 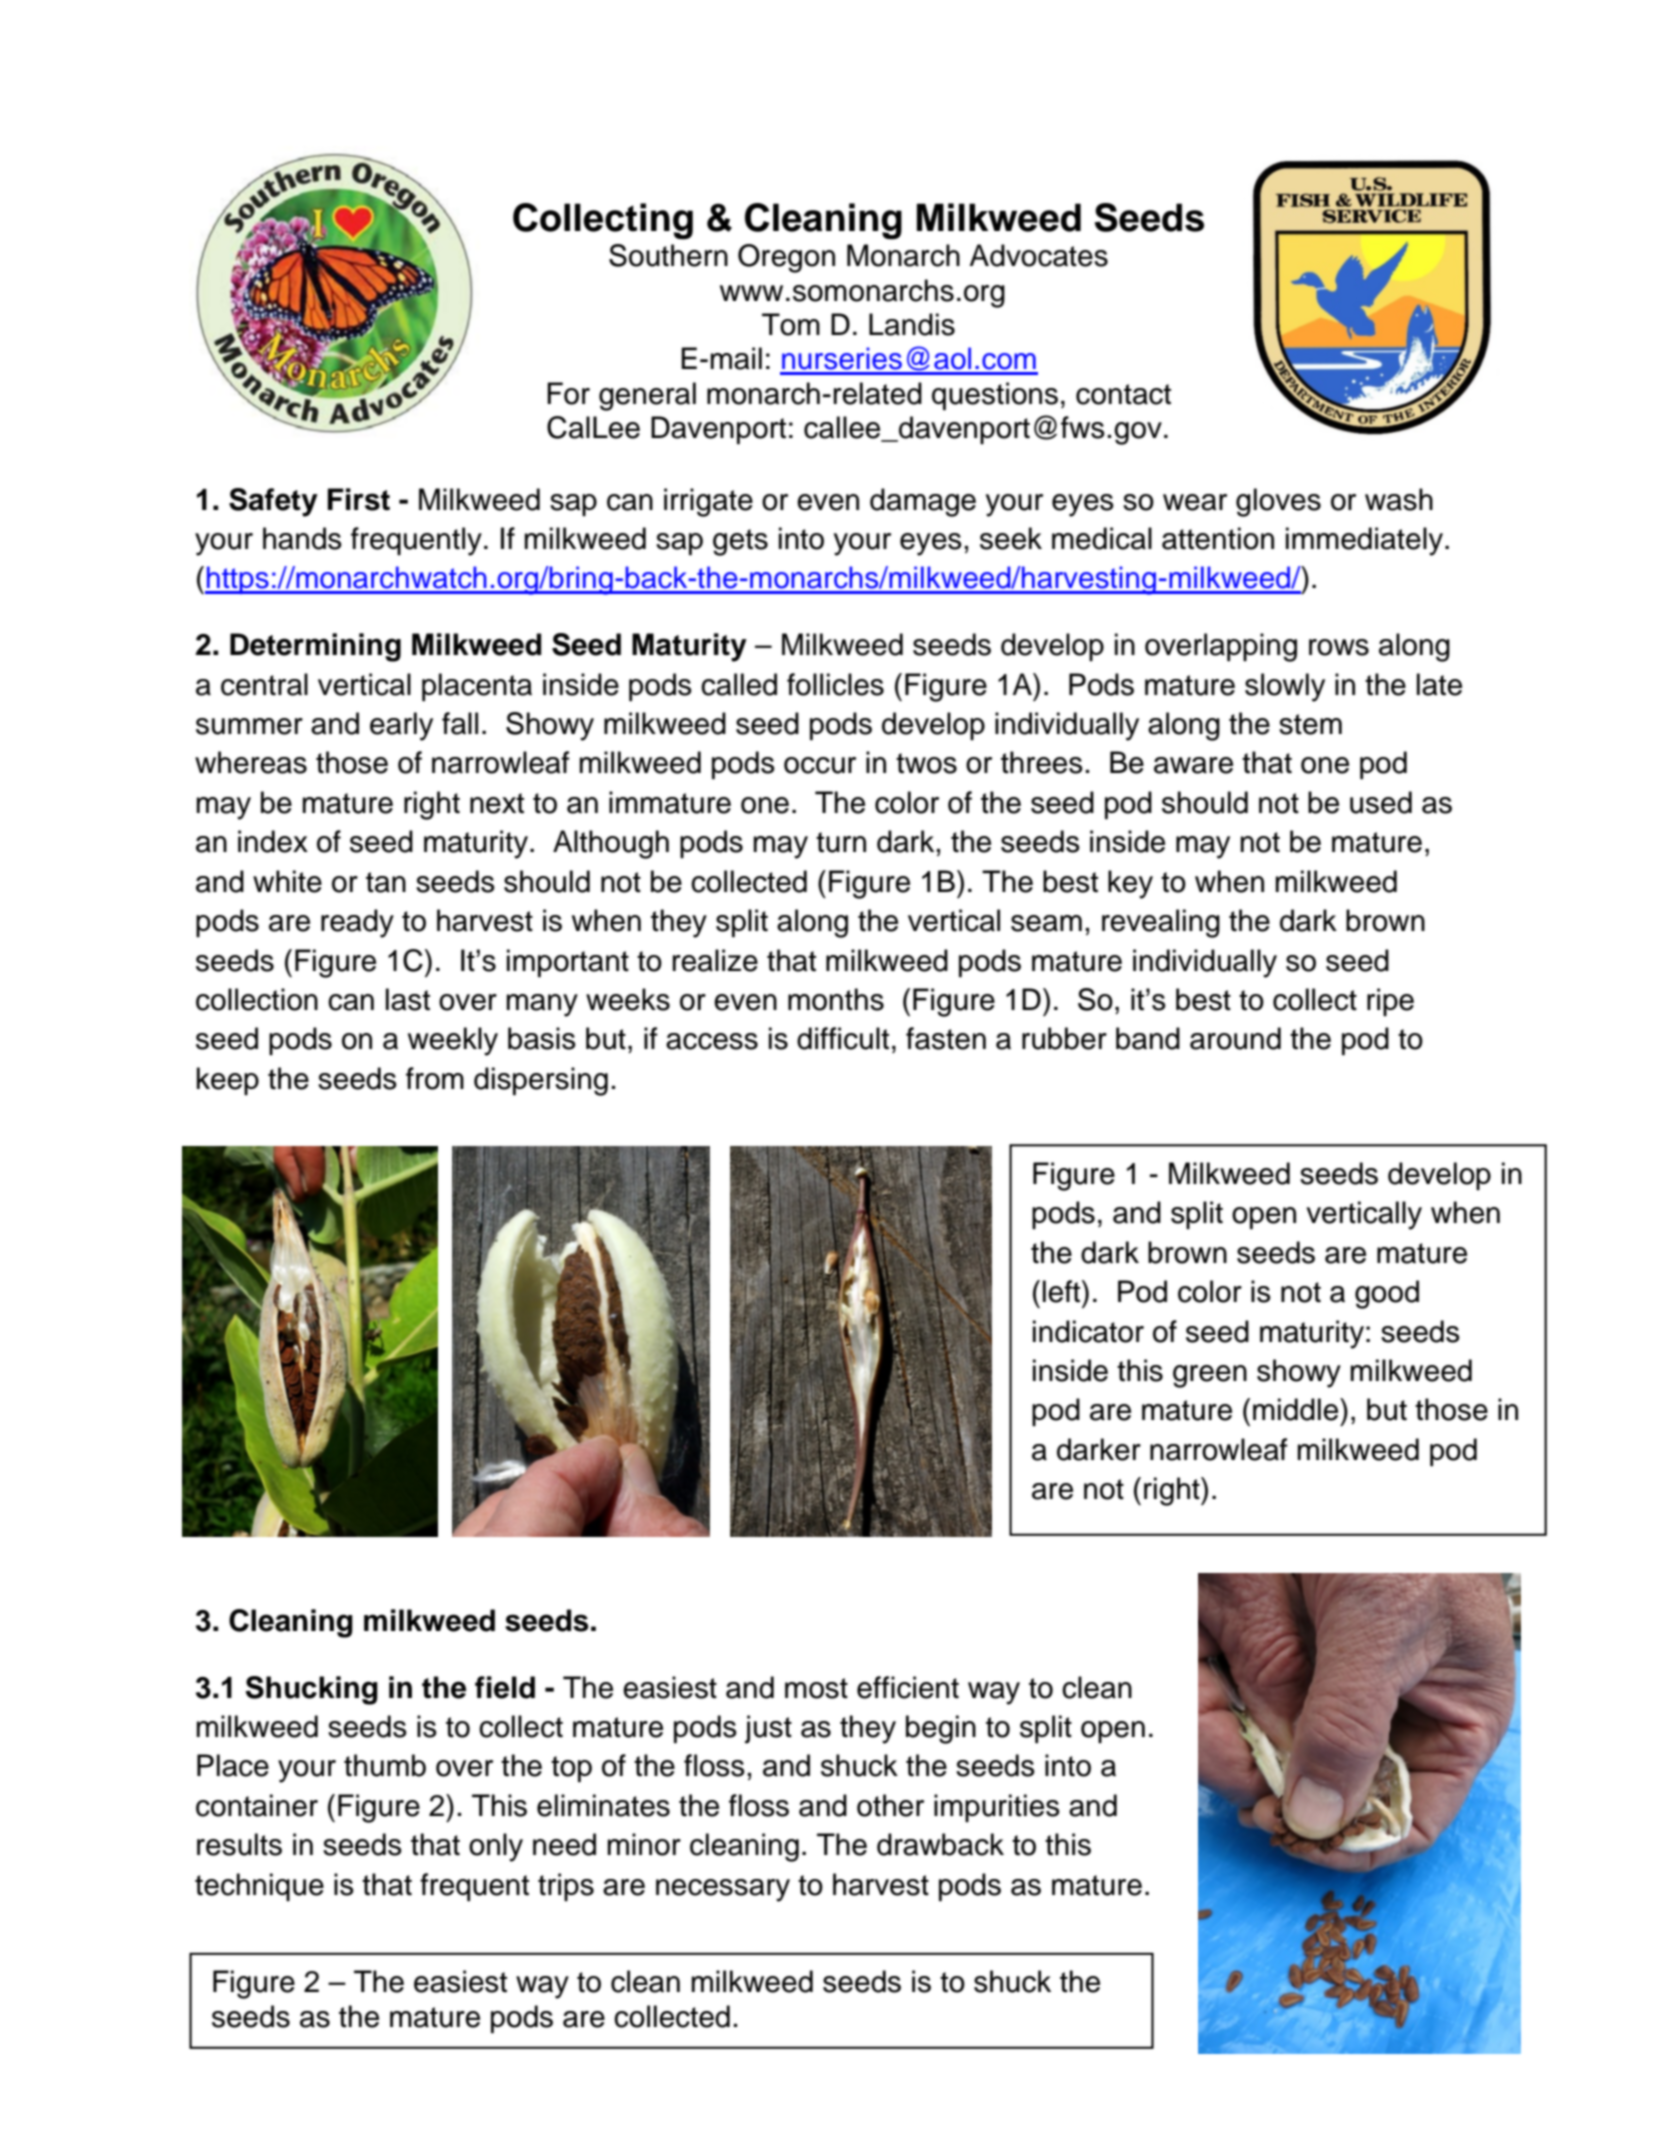 I want to click on slowly, so click(x=1285, y=687).
